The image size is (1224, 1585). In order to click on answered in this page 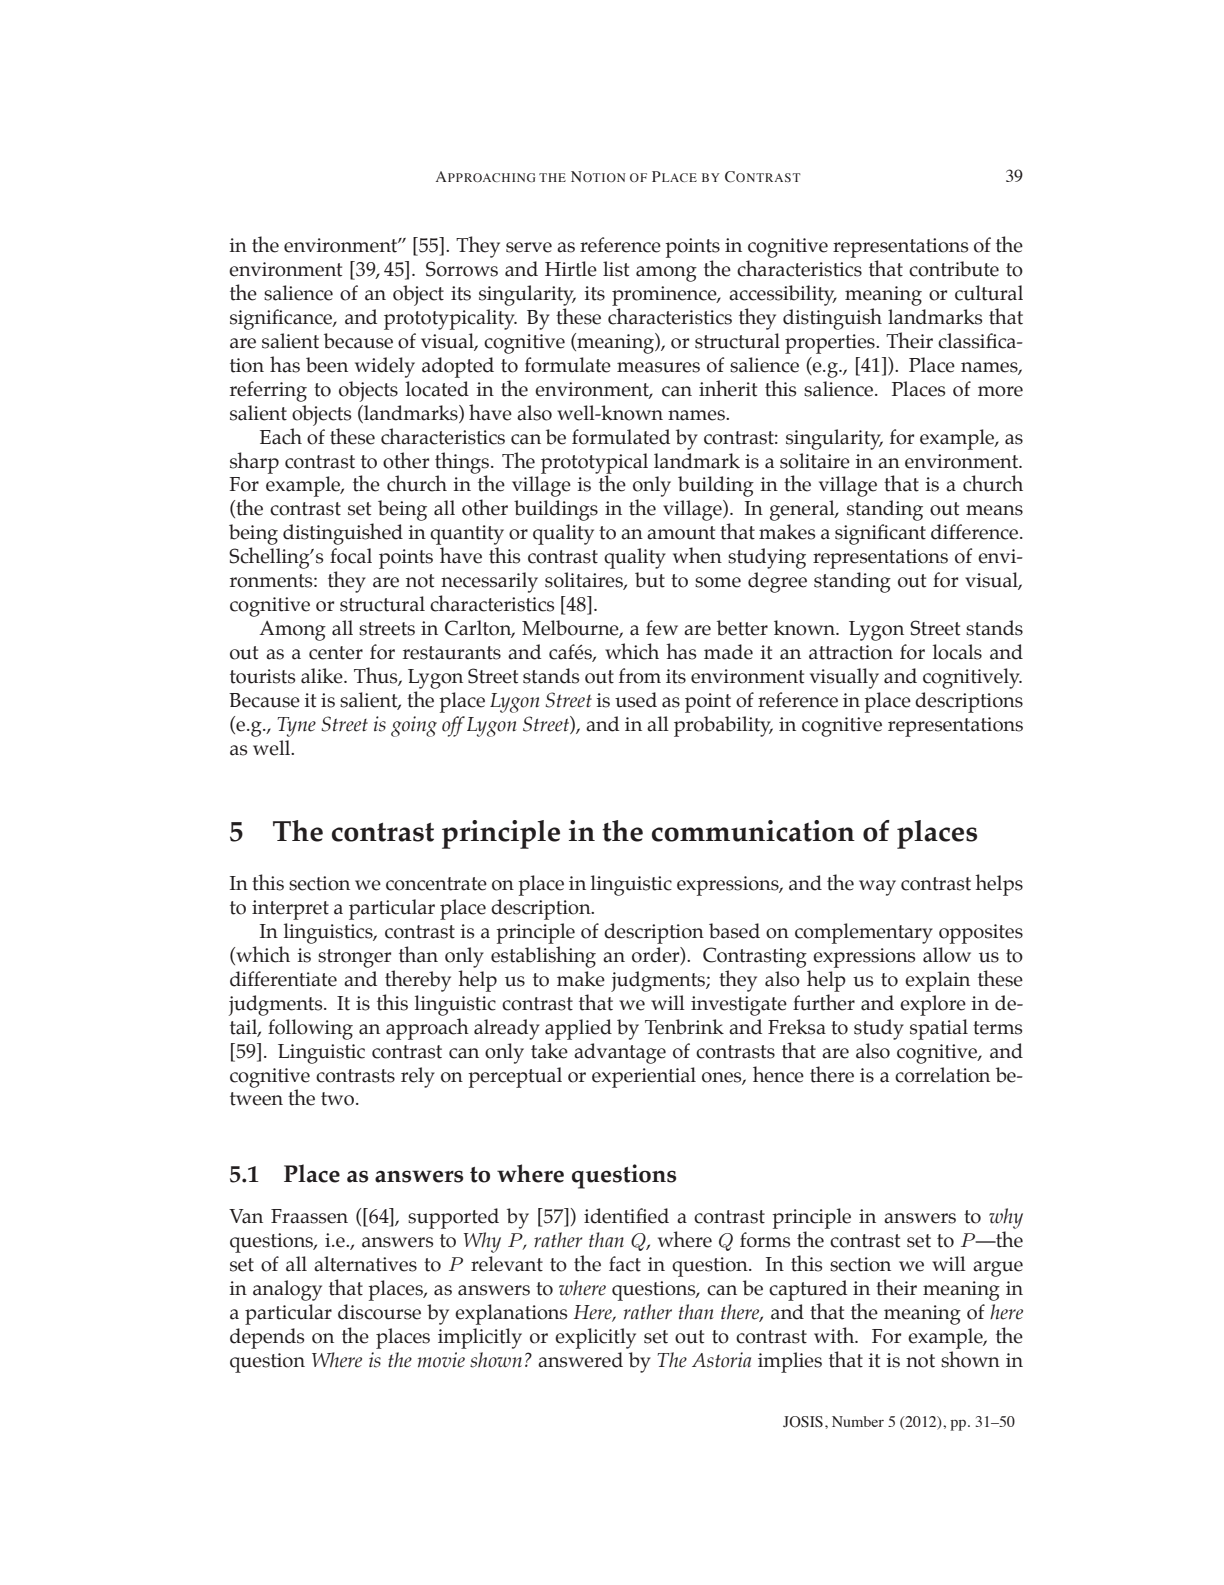, I will do `click(580, 1360)`.
